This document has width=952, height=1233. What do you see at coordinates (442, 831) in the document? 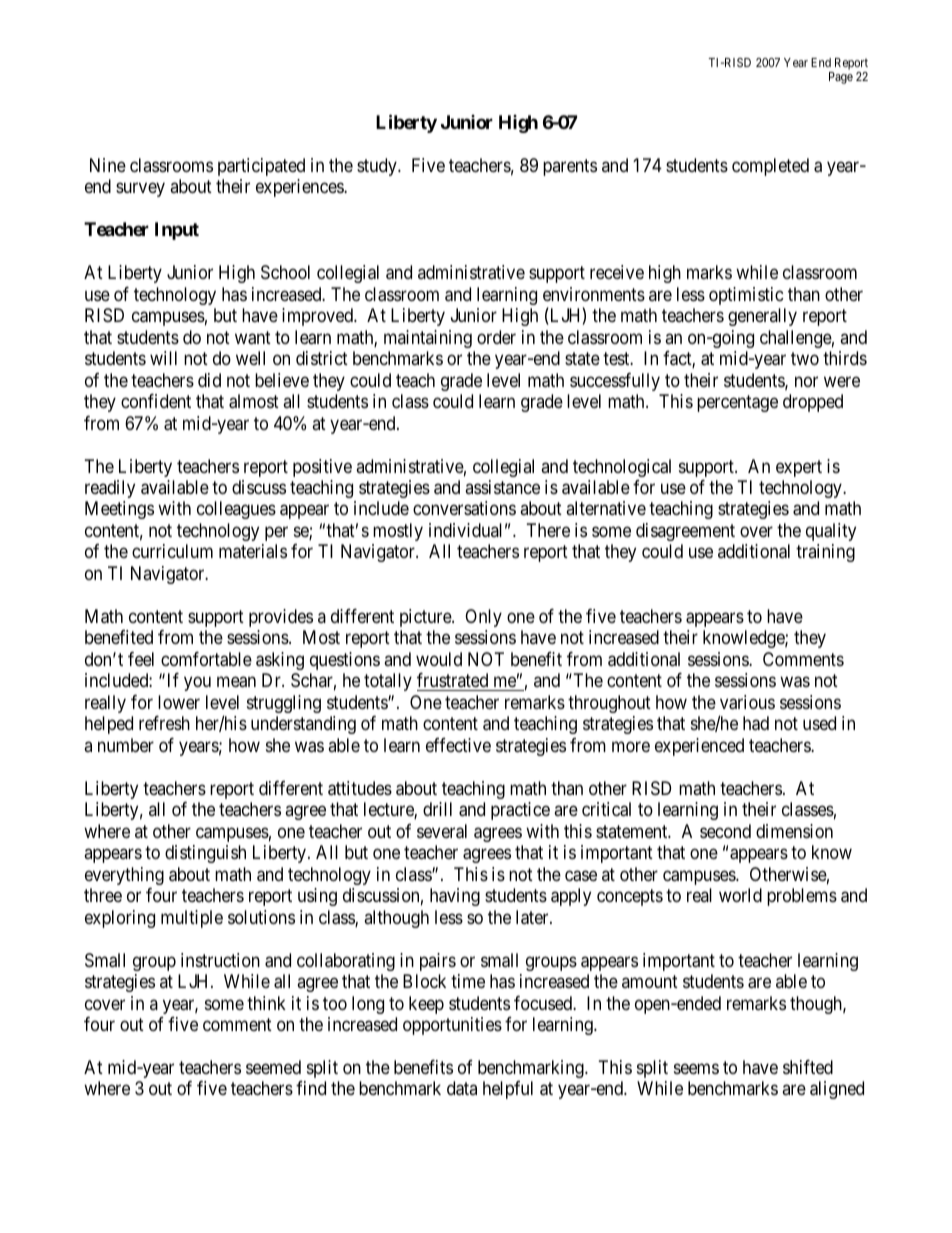
I see `several` at bounding box center [442, 831].
